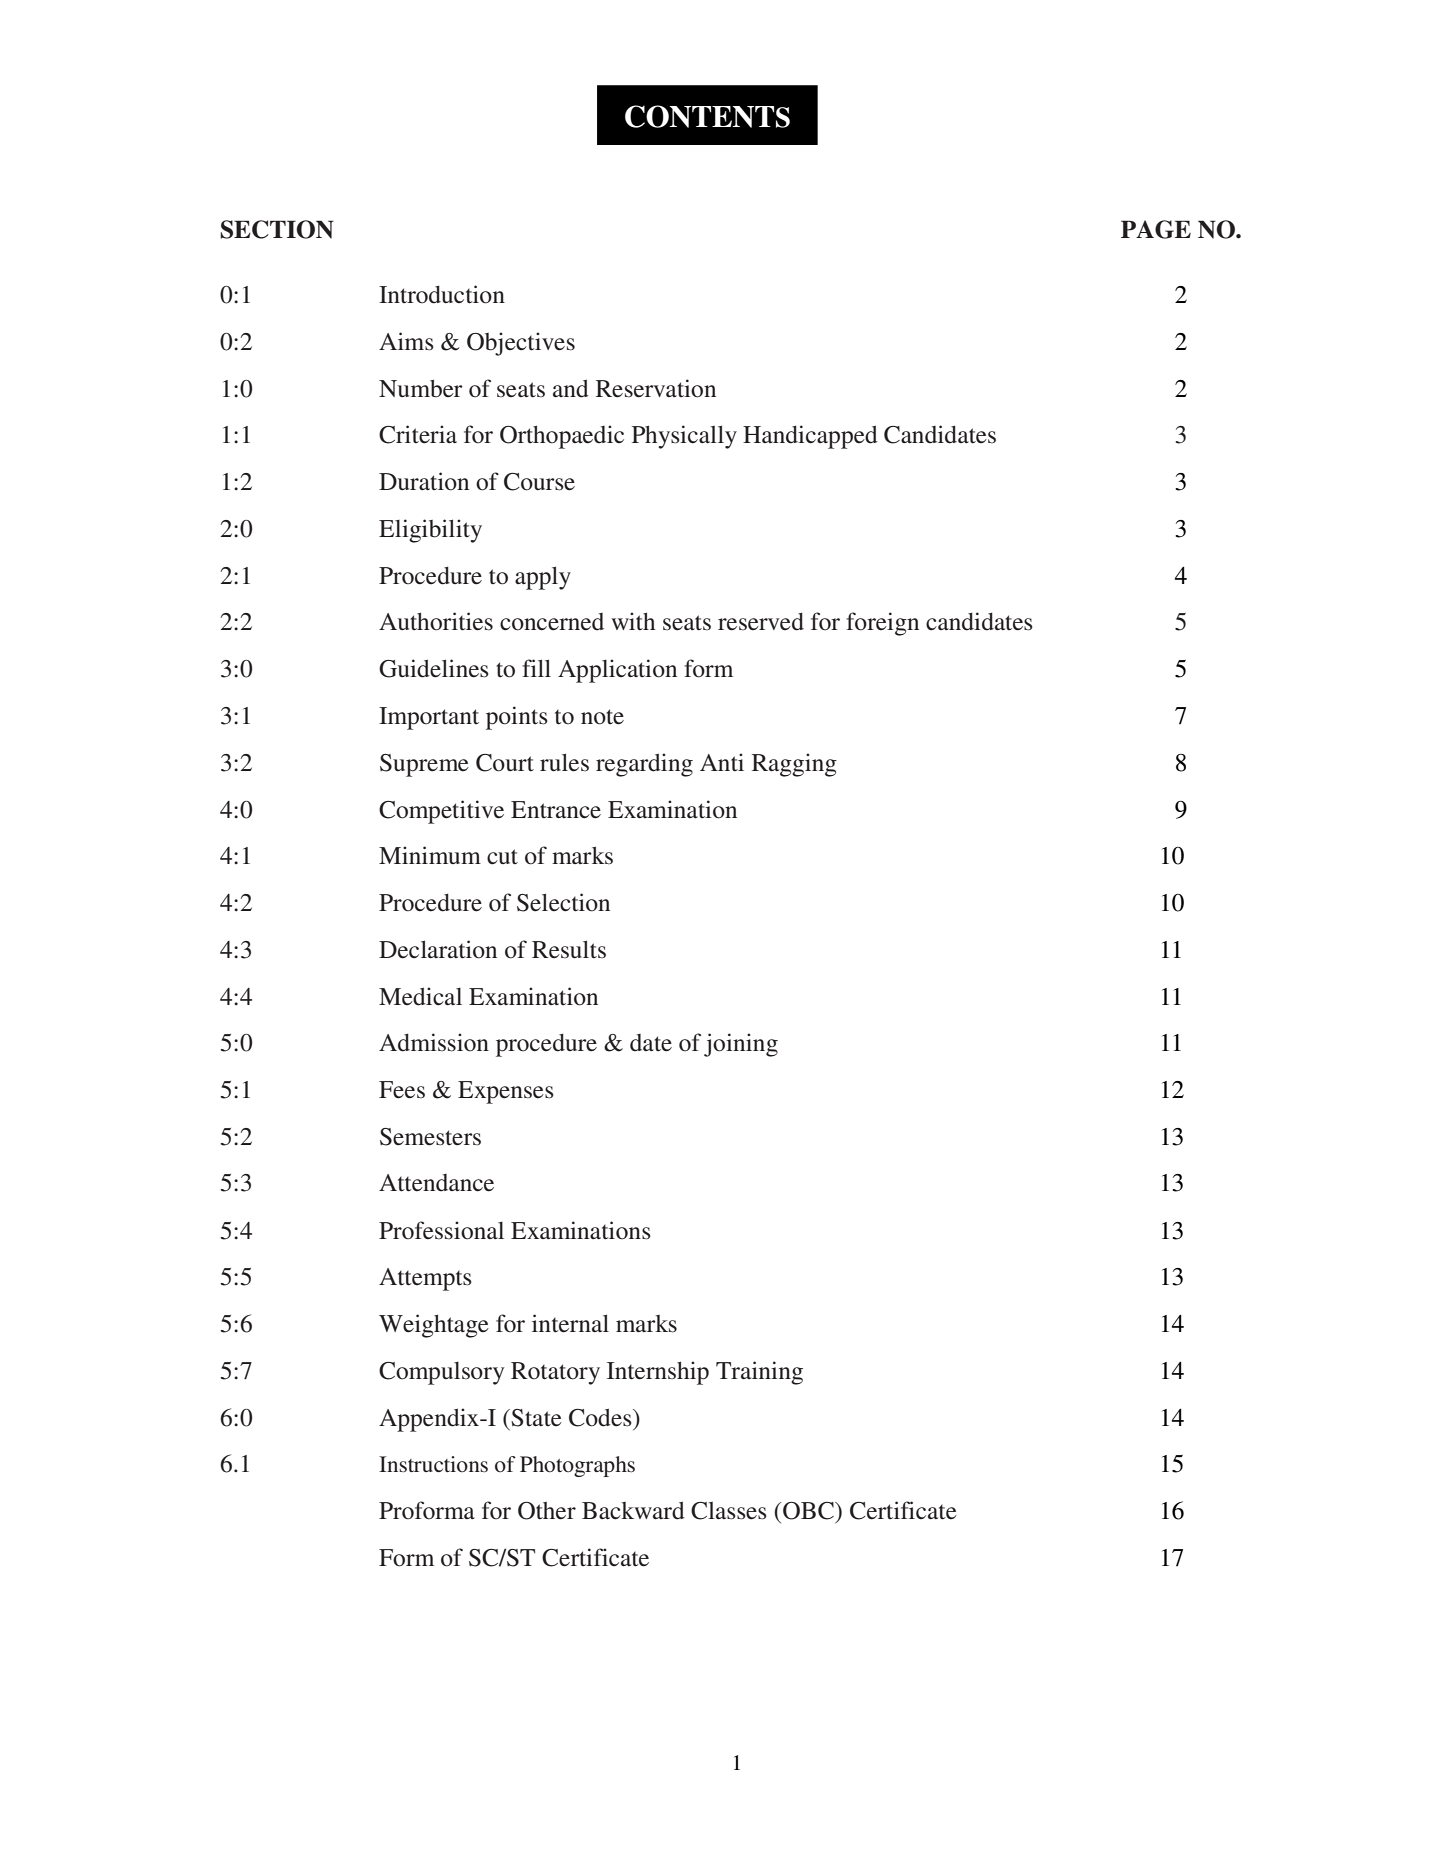  Describe the element at coordinates (656, 388) in the screenshot. I see `Reservation` at that location.
